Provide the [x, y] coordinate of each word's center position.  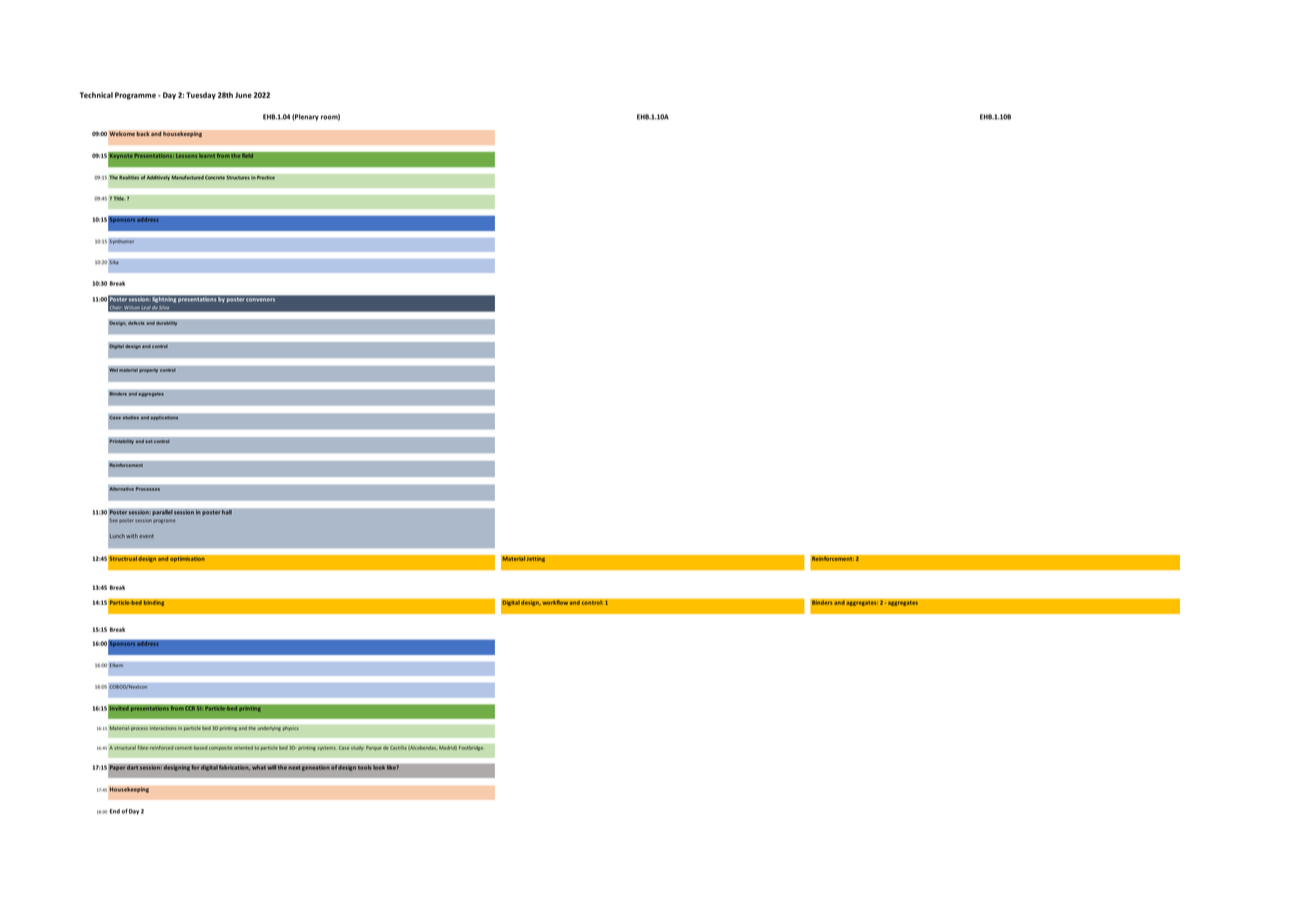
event [146, 536]
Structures [238, 177]
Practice [266, 177]
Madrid [448, 748]
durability [167, 323]
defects [136, 323]
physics [290, 728]
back [143, 133]
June [243, 95]
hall [227, 512]
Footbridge [472, 748]
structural [125, 748]
